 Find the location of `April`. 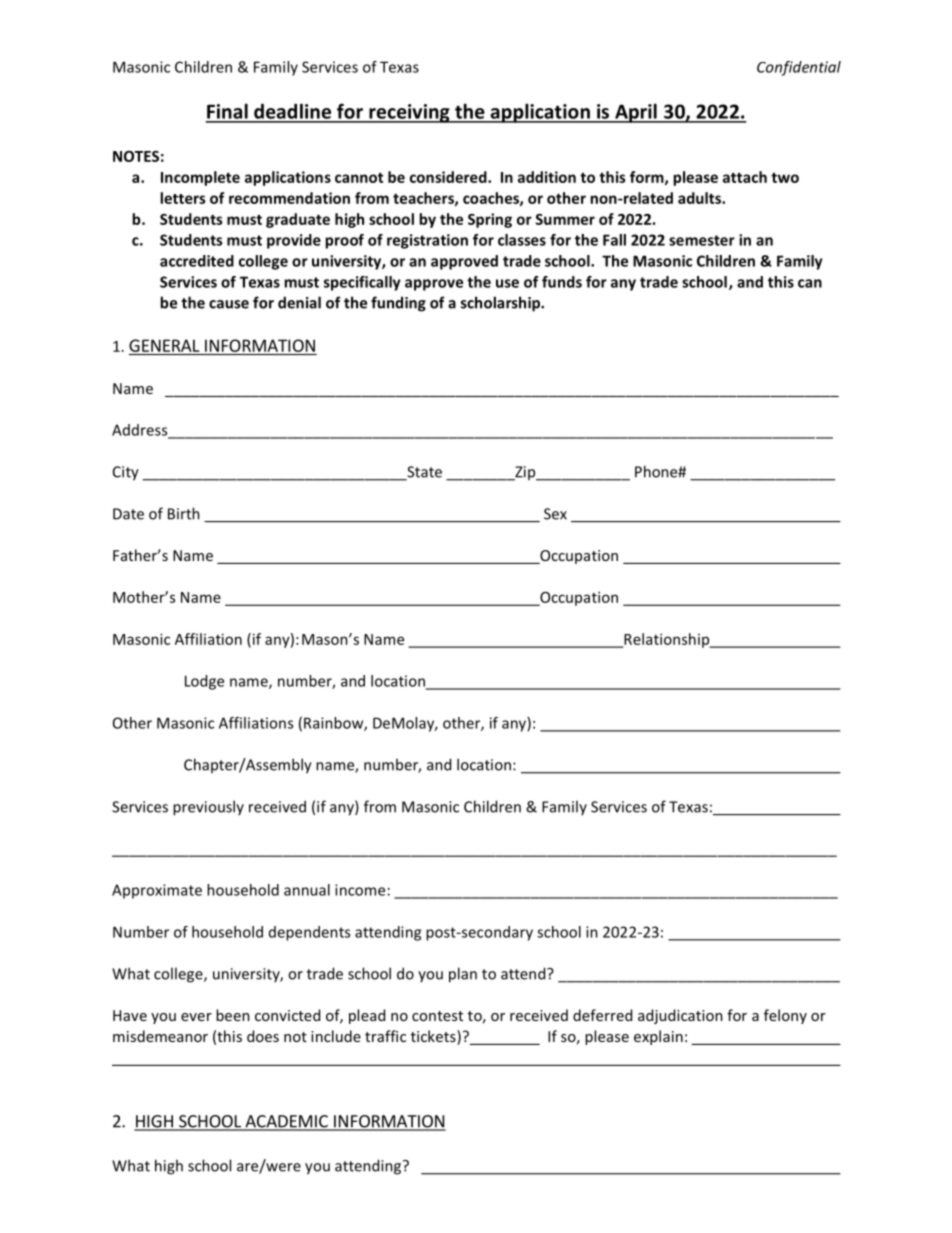

April is located at coordinates (636, 113).
